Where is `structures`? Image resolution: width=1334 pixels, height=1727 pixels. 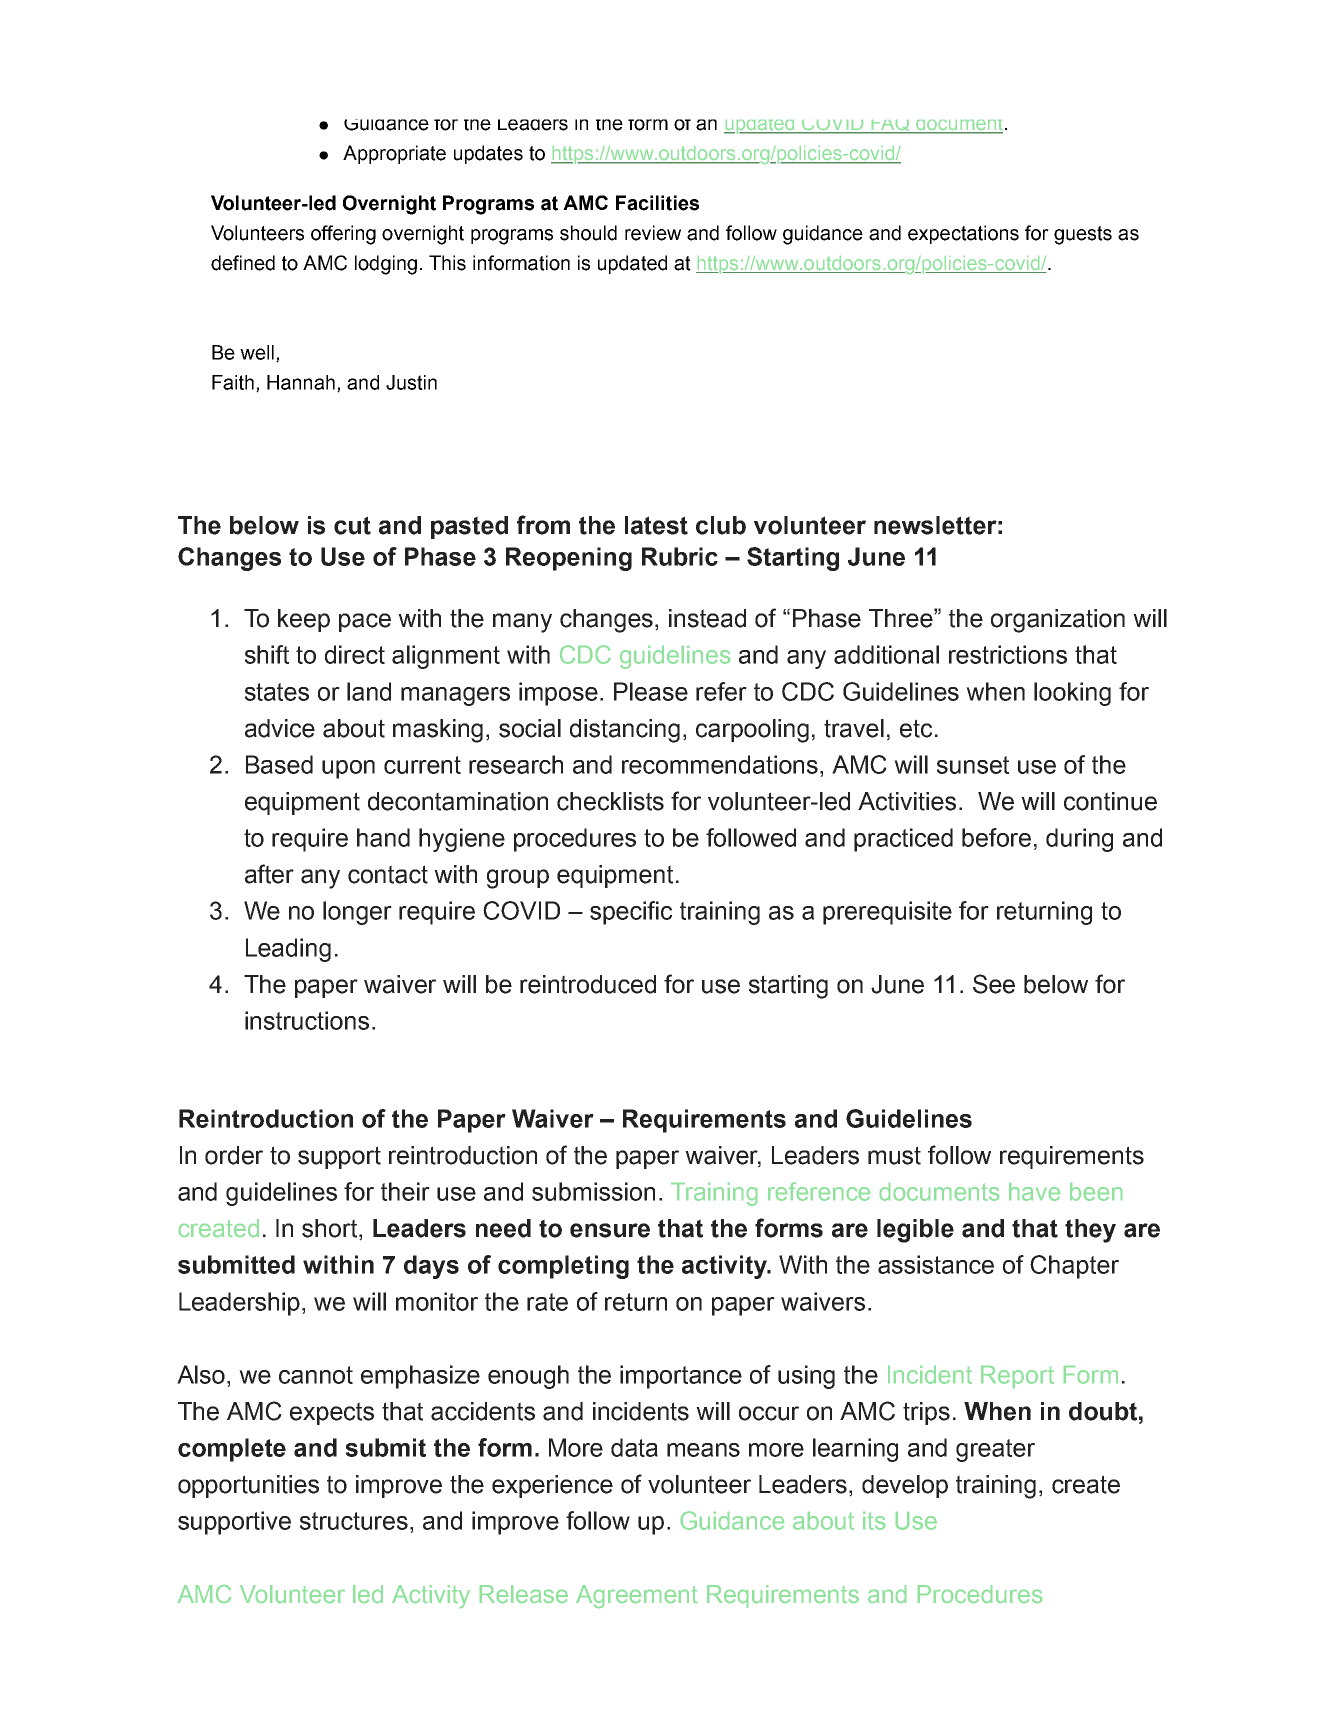 structures is located at coordinates (354, 1521).
